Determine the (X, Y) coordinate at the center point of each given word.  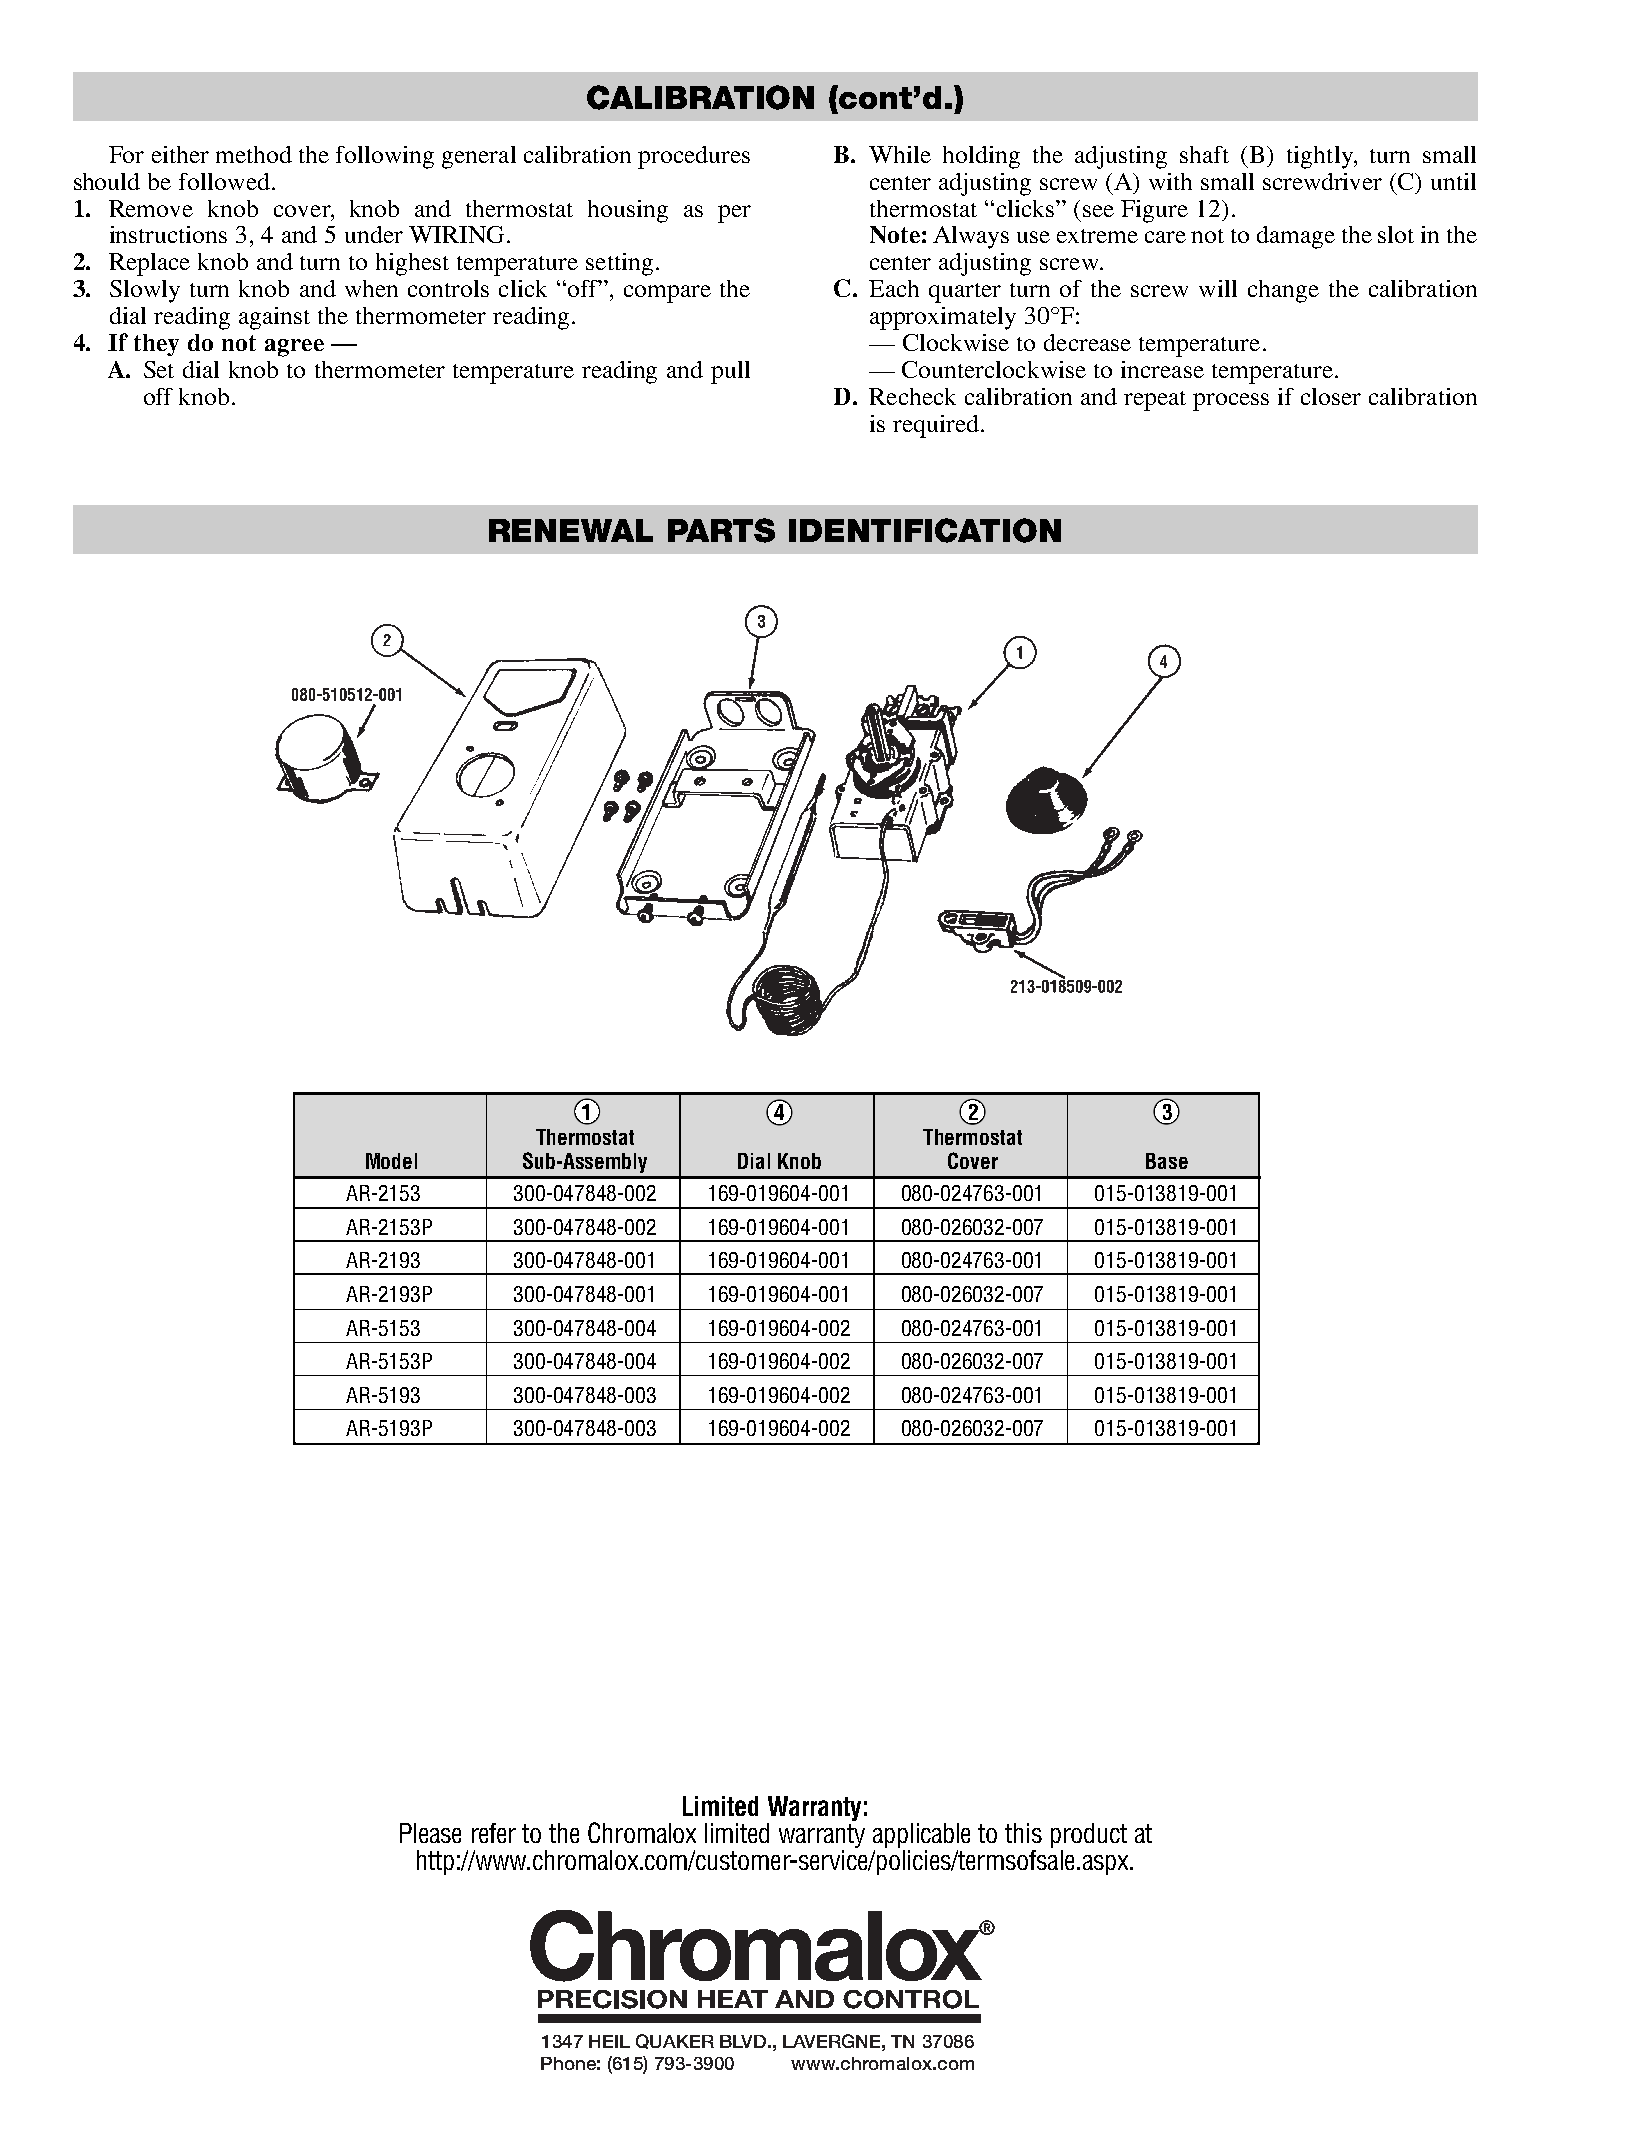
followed (224, 181)
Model (391, 1161)
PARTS (721, 530)
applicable (921, 1835)
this (1023, 1833)
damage (1296, 237)
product (1089, 1835)
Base (1167, 1161)
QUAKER (675, 2041)
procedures (694, 157)
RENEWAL (571, 530)
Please (430, 1833)
